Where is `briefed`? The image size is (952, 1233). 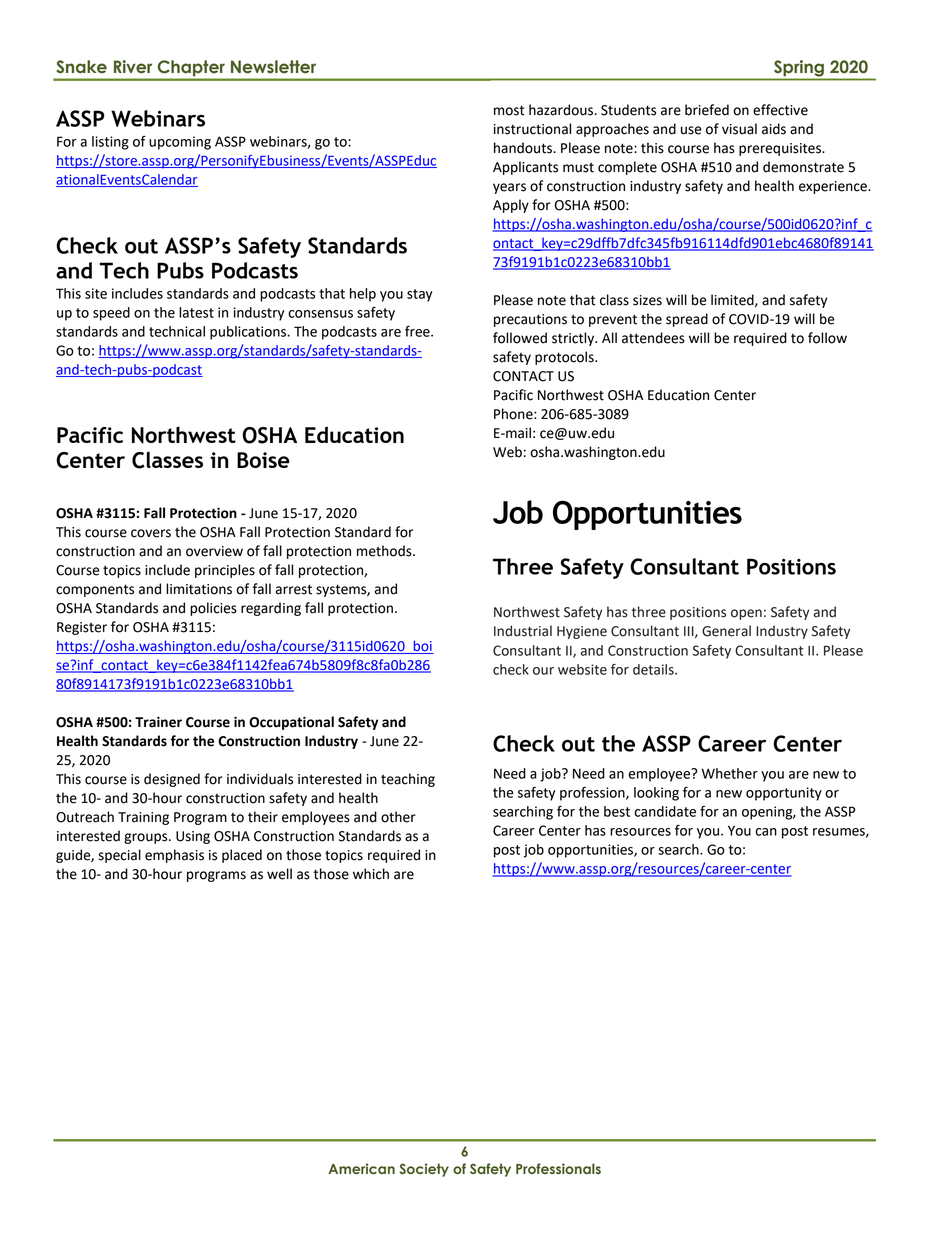
briefed is located at coordinates (707, 110).
